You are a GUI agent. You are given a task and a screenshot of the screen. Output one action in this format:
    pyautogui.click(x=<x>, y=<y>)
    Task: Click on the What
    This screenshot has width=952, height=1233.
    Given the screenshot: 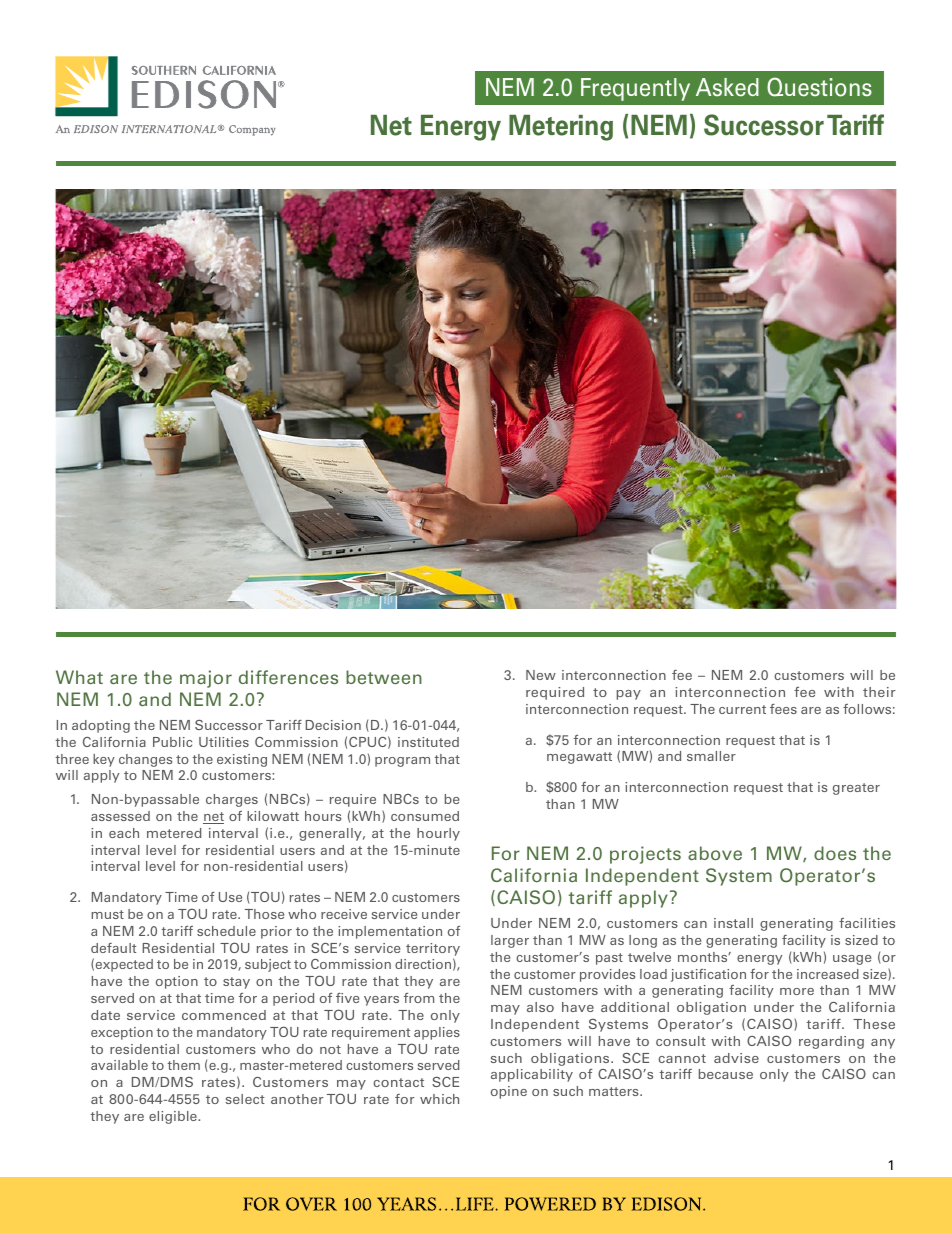 What is the action you would take?
    pyautogui.click(x=79, y=677)
